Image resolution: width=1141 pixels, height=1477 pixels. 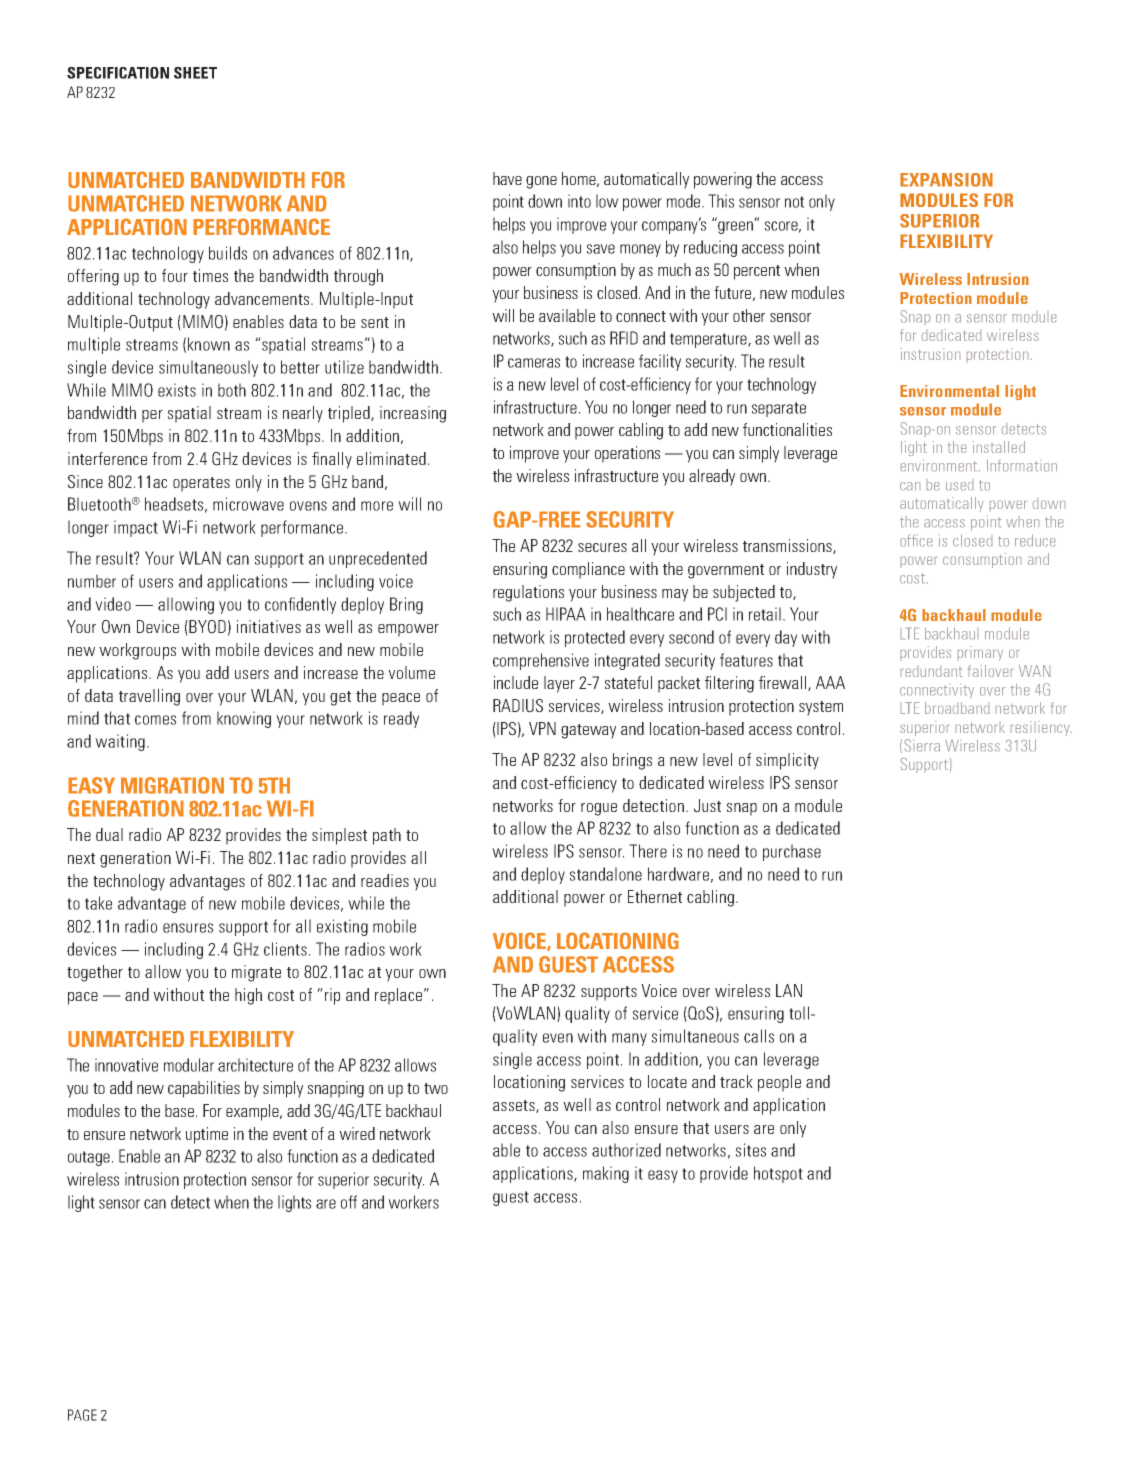 What do you see at coordinates (195, 73) in the page?
I see `SHEET` at bounding box center [195, 73].
